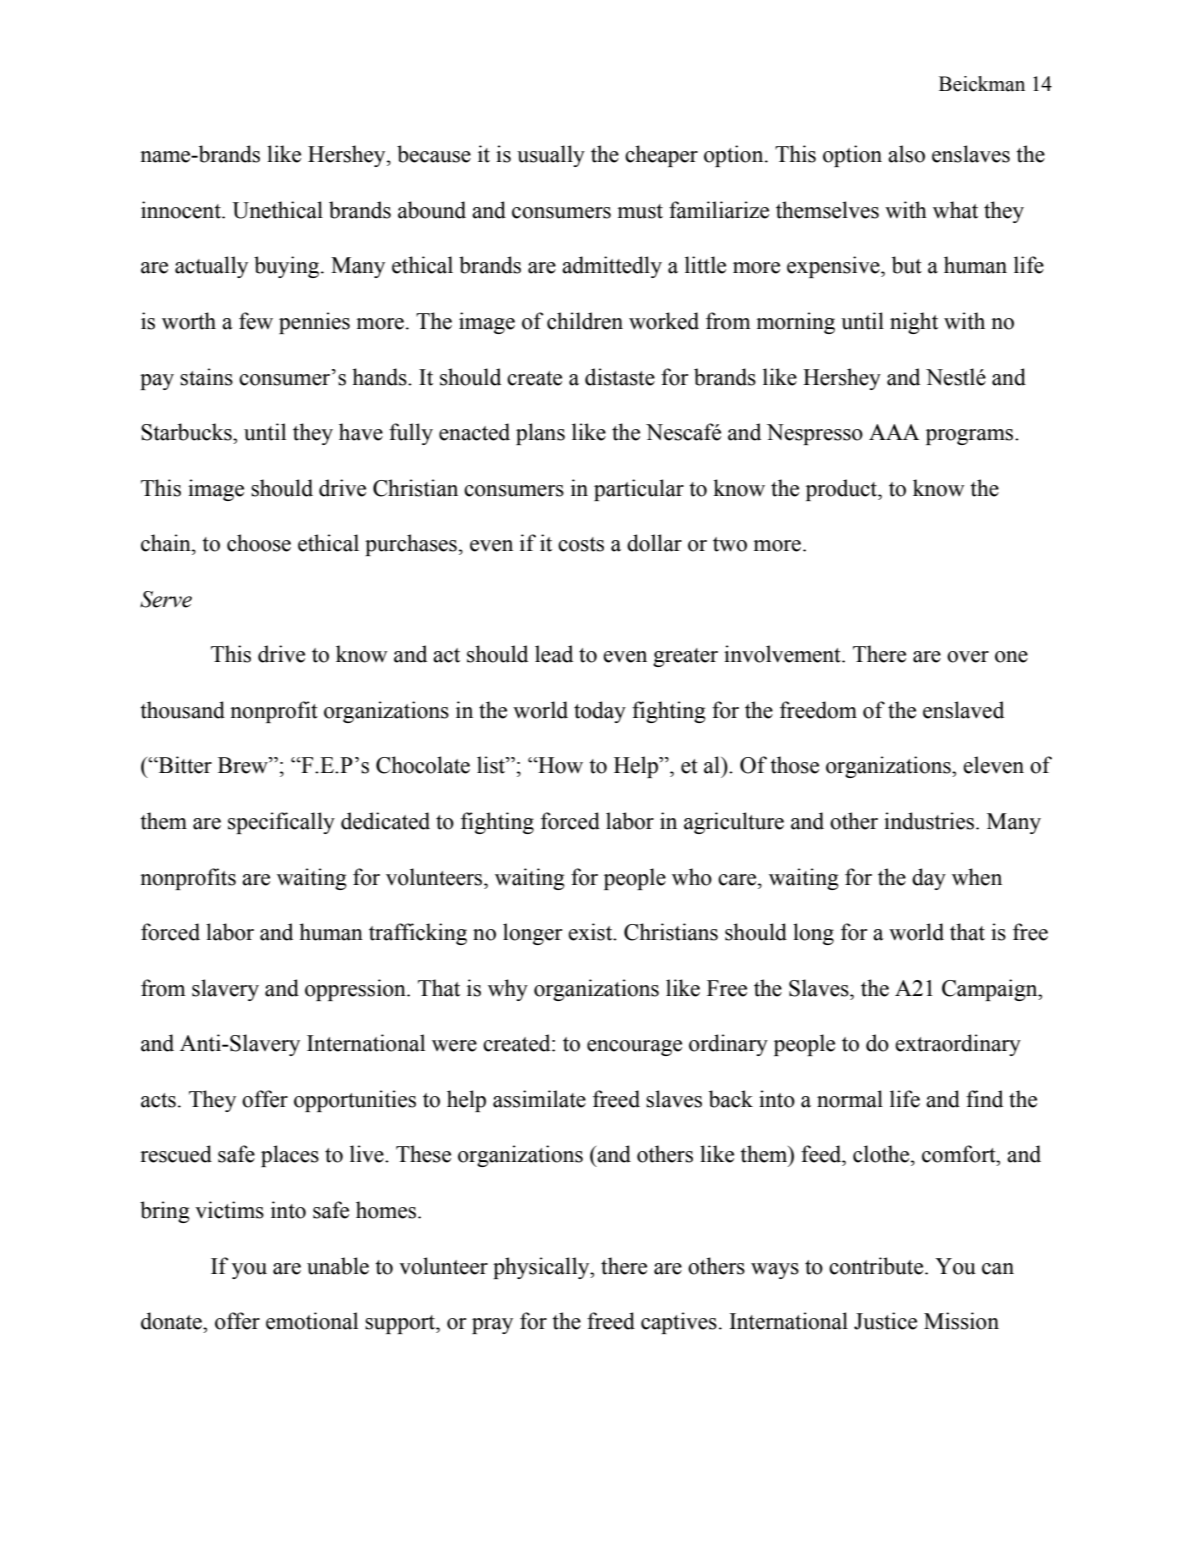 The height and width of the screenshot is (1544, 1193). I want to click on over, so click(968, 657).
